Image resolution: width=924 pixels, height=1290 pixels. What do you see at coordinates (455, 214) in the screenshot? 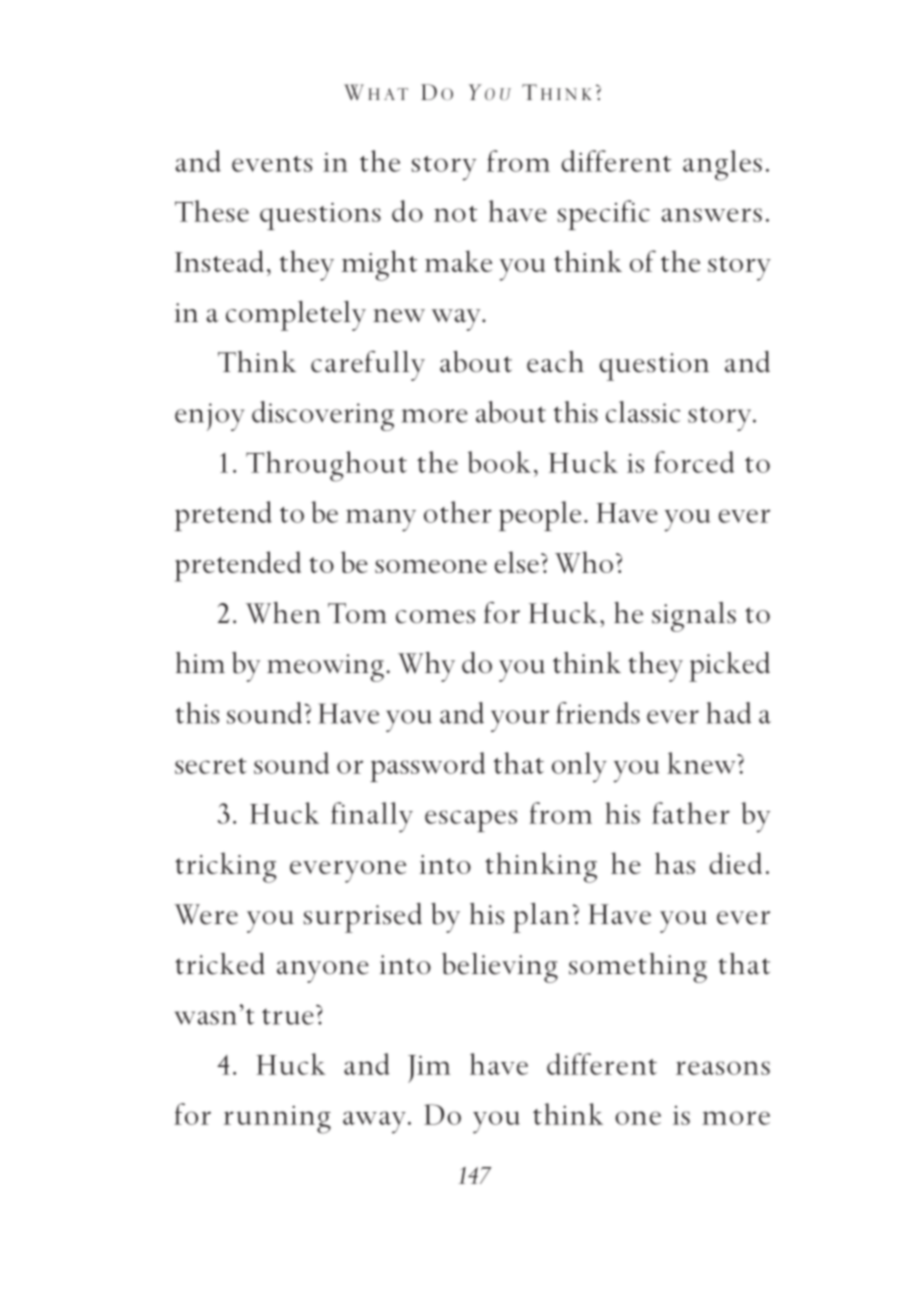
I see `not` at bounding box center [455, 214].
